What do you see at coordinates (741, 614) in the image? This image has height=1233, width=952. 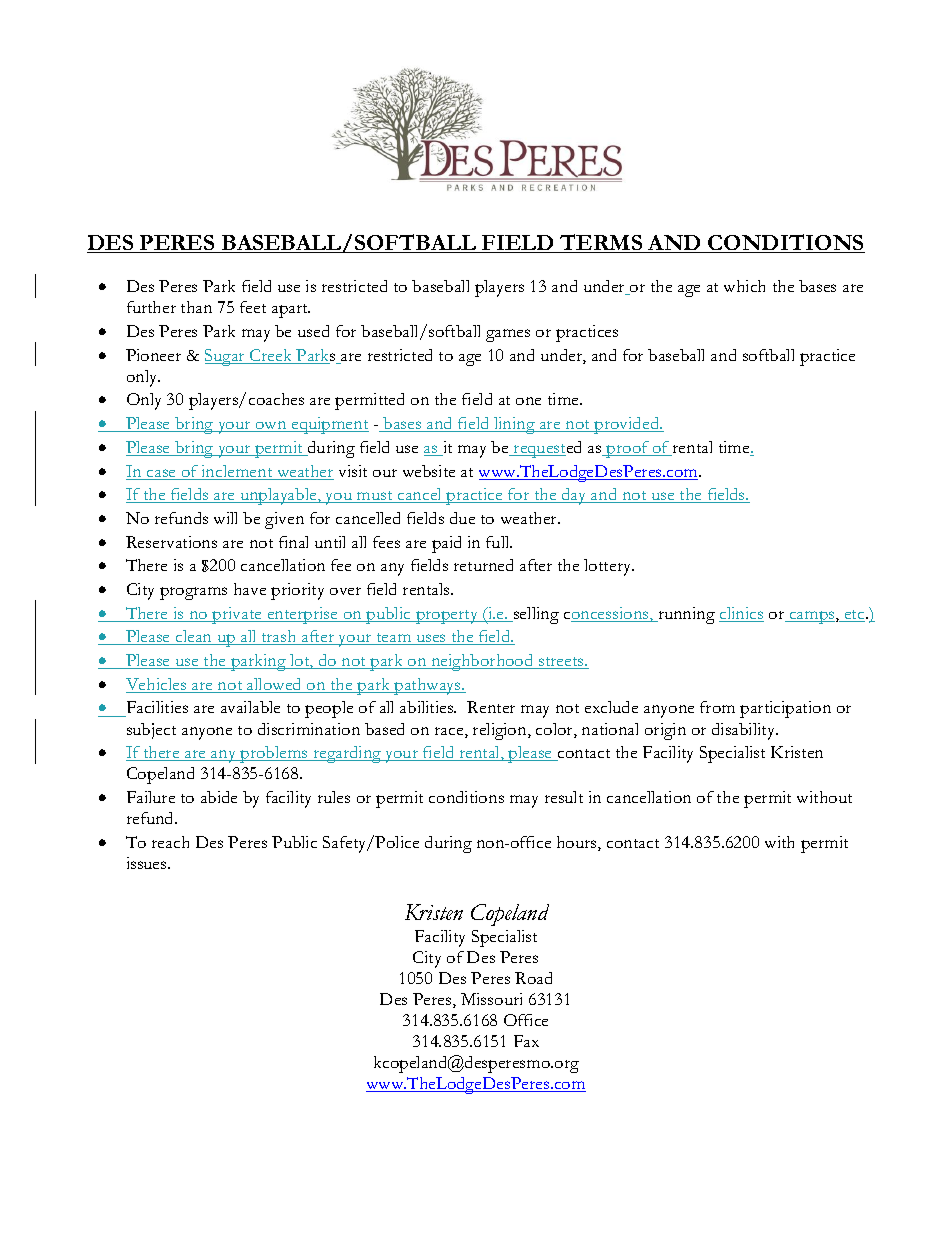 I see `clinics` at bounding box center [741, 614].
